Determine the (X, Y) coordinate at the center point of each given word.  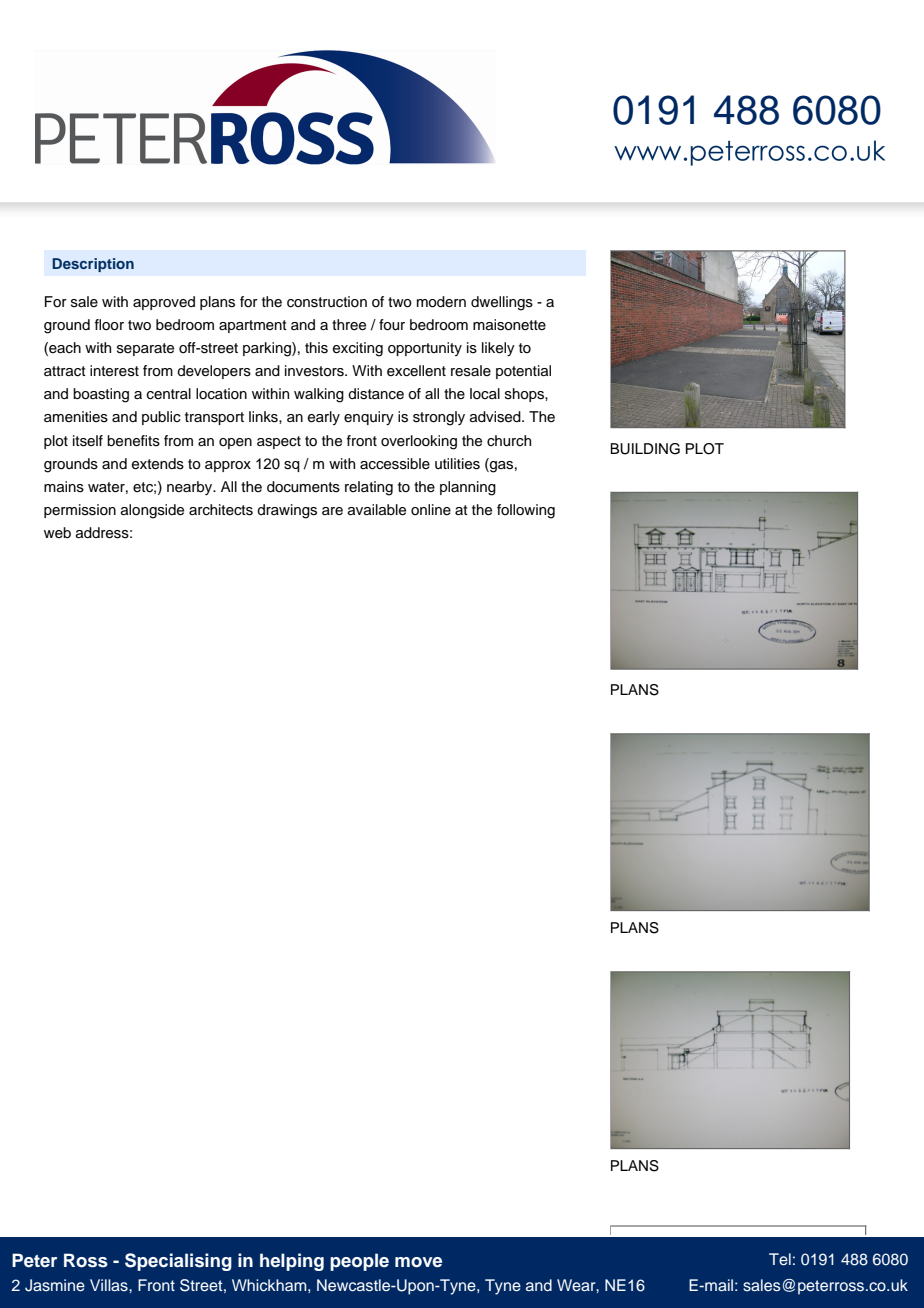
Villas (110, 1285)
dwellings (502, 303)
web (57, 533)
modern (441, 302)
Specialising (178, 1262)
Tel (780, 1259)
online (431, 510)
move (418, 1262)
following (526, 511)
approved (164, 303)
